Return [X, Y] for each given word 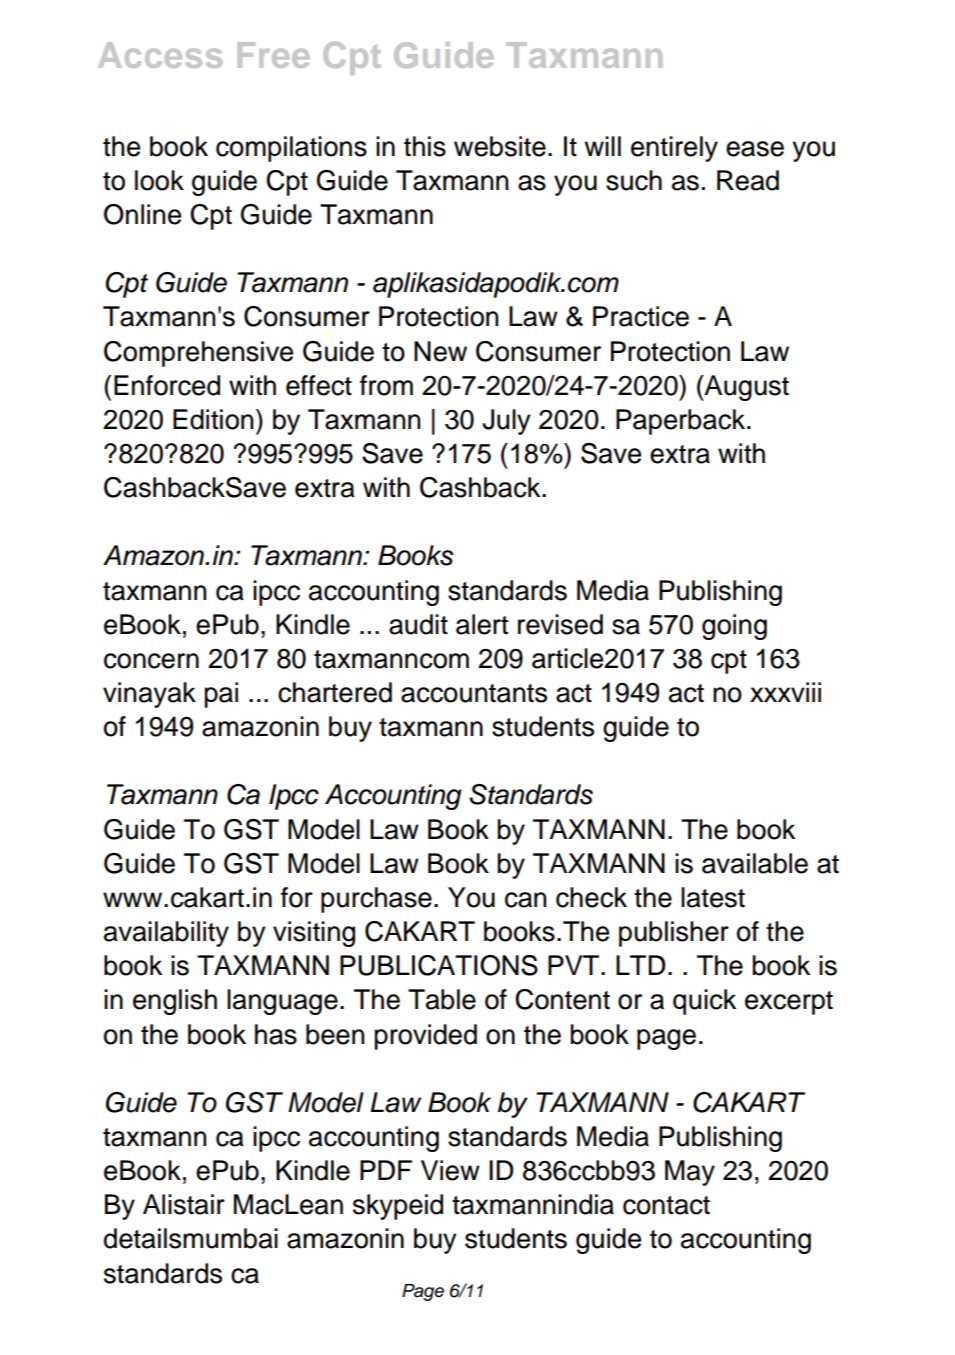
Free [274, 55]
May [690, 1173]
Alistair [184, 1204]
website [500, 146]
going [734, 627]
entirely [674, 149]
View [450, 1170]
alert [482, 624]
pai [221, 695]
